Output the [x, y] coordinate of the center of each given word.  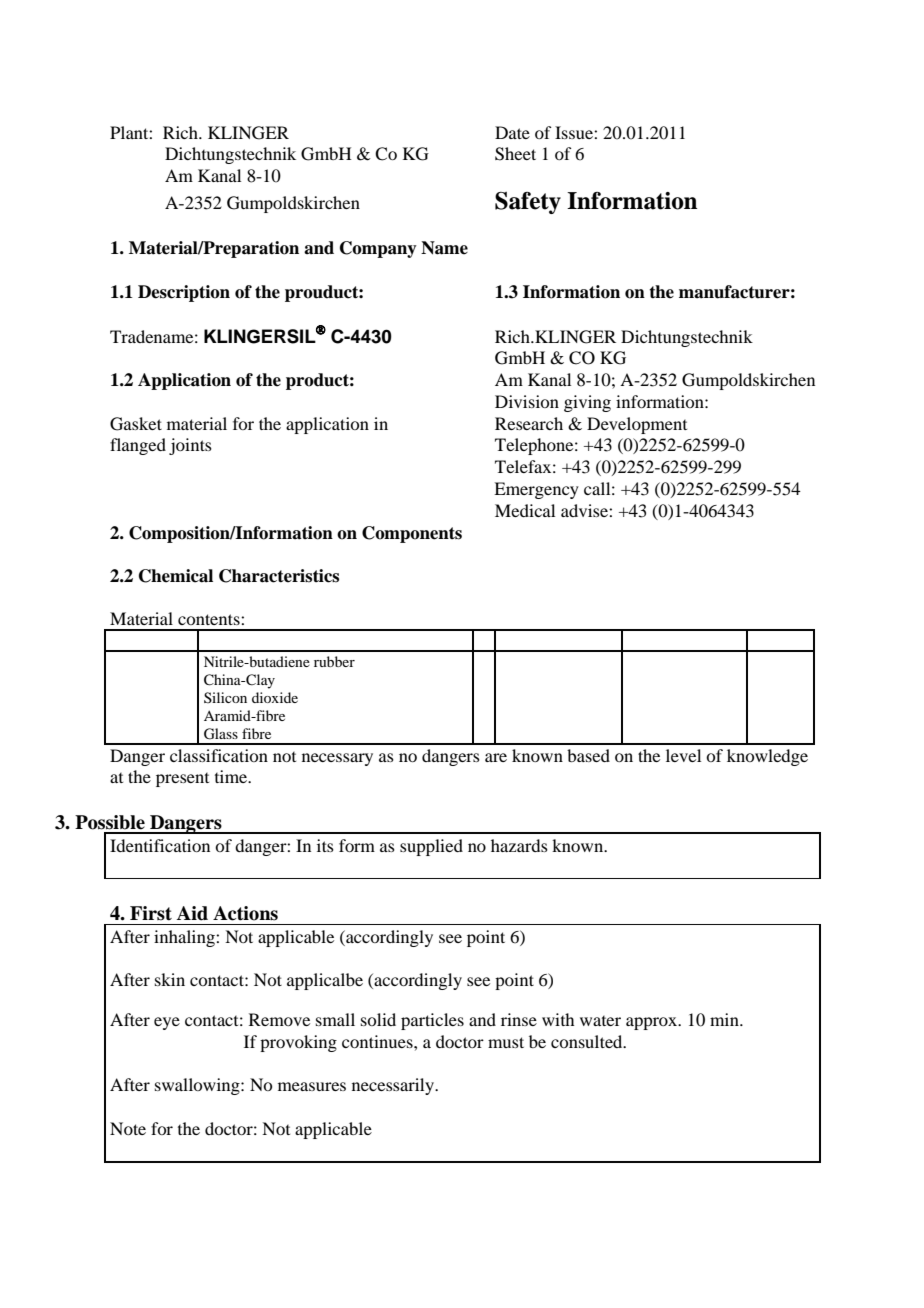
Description [184, 293]
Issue [575, 132]
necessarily [394, 1086]
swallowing [198, 1086]
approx [653, 1023]
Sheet [515, 154]
